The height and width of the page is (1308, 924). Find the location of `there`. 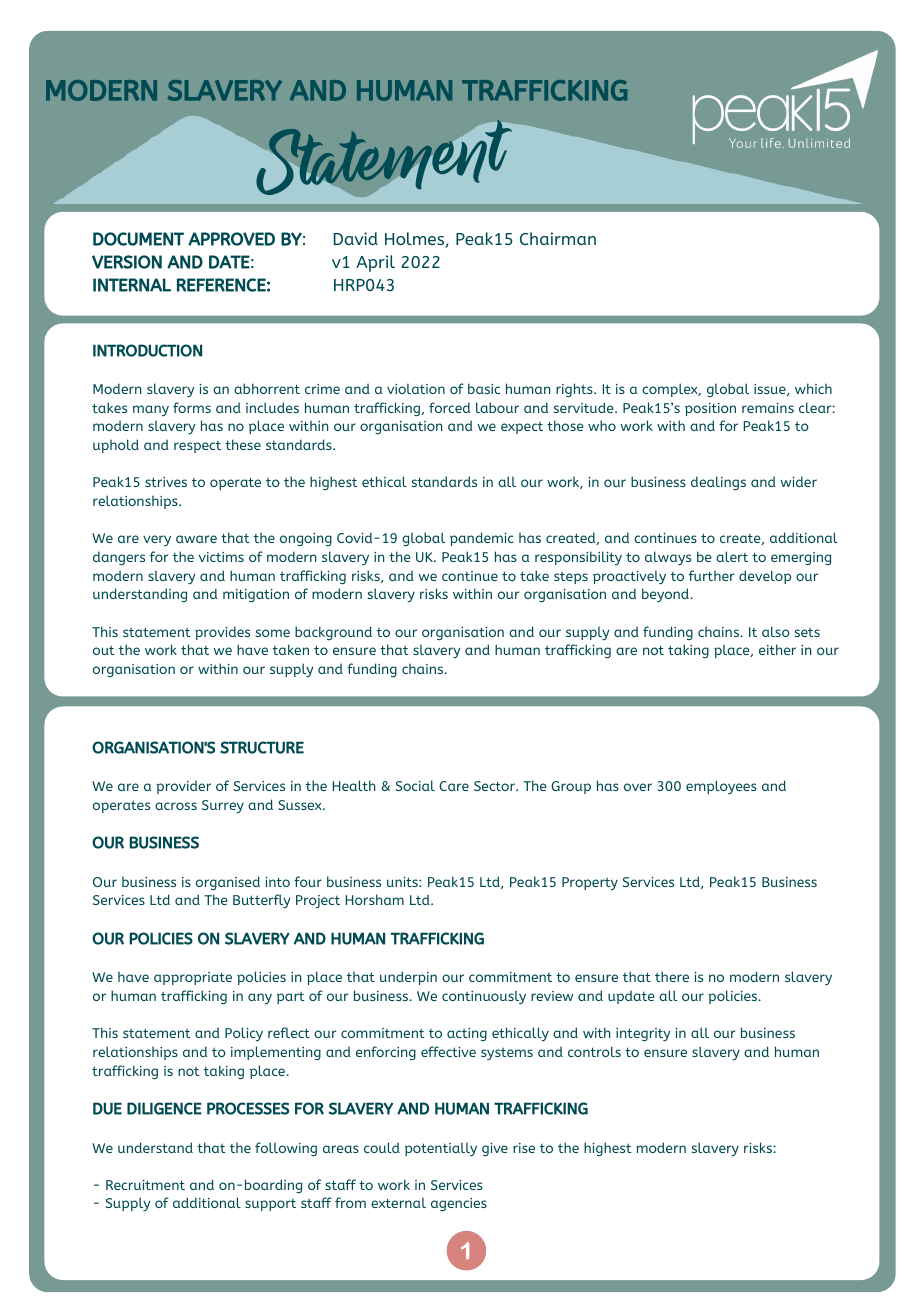

there is located at coordinates (672, 976).
